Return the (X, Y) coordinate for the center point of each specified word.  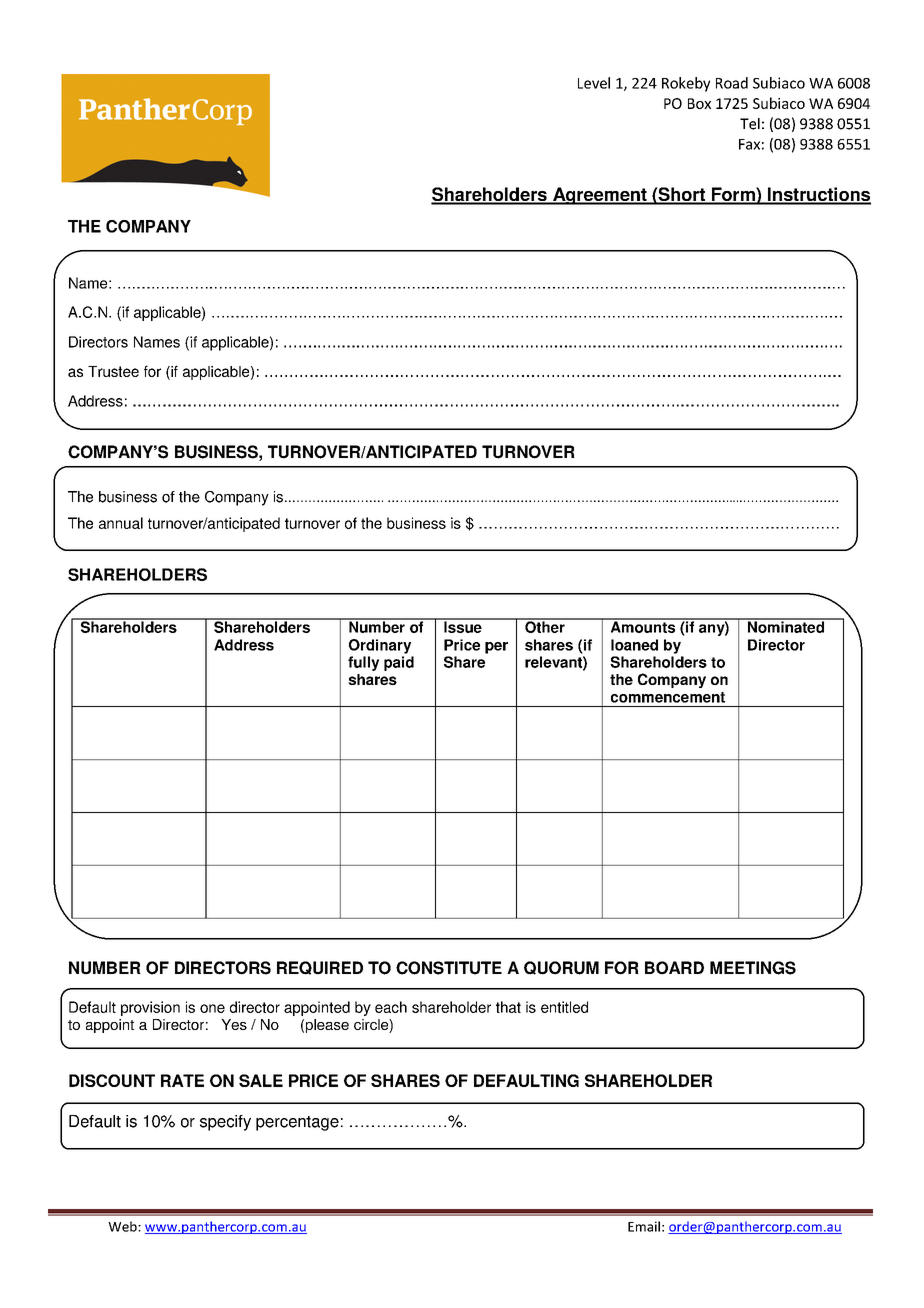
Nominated (786, 626)
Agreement (600, 196)
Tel (750, 124)
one (212, 1008)
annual (121, 523)
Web (123, 1226)
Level (594, 83)
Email (644, 1226)
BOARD (674, 968)
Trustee (113, 371)
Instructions (818, 195)
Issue (463, 626)
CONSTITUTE (449, 968)
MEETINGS (753, 968)
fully (363, 663)
